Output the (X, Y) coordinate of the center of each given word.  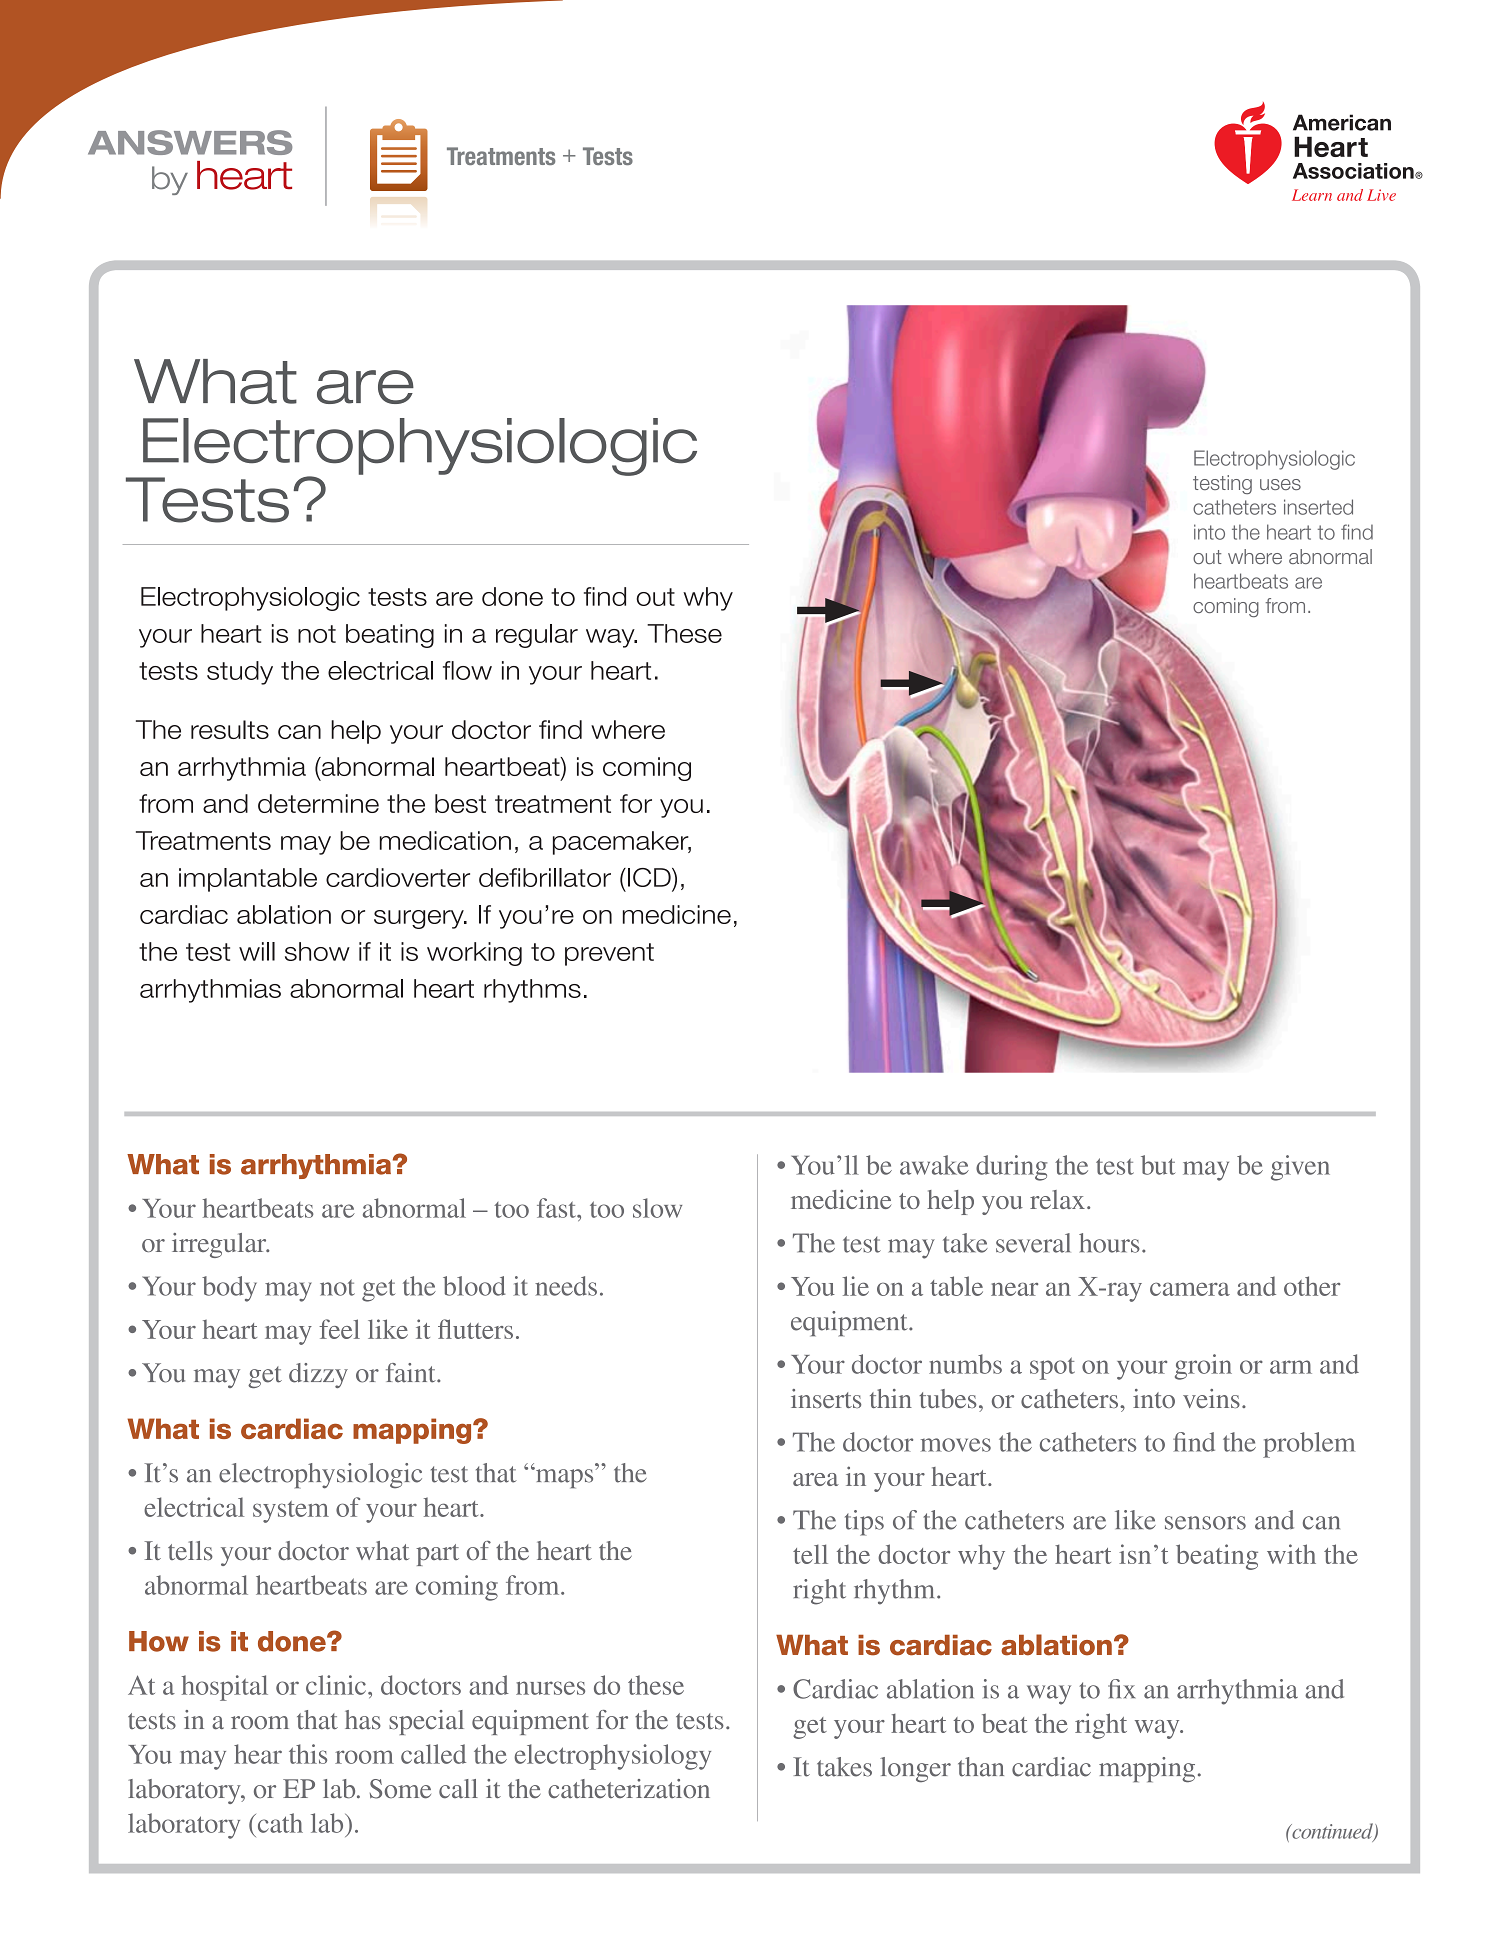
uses (1280, 484)
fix (1121, 1688)
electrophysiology (612, 1757)
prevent (609, 954)
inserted (1318, 507)
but (1158, 1165)
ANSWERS (190, 142)
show (317, 951)
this (308, 1754)
